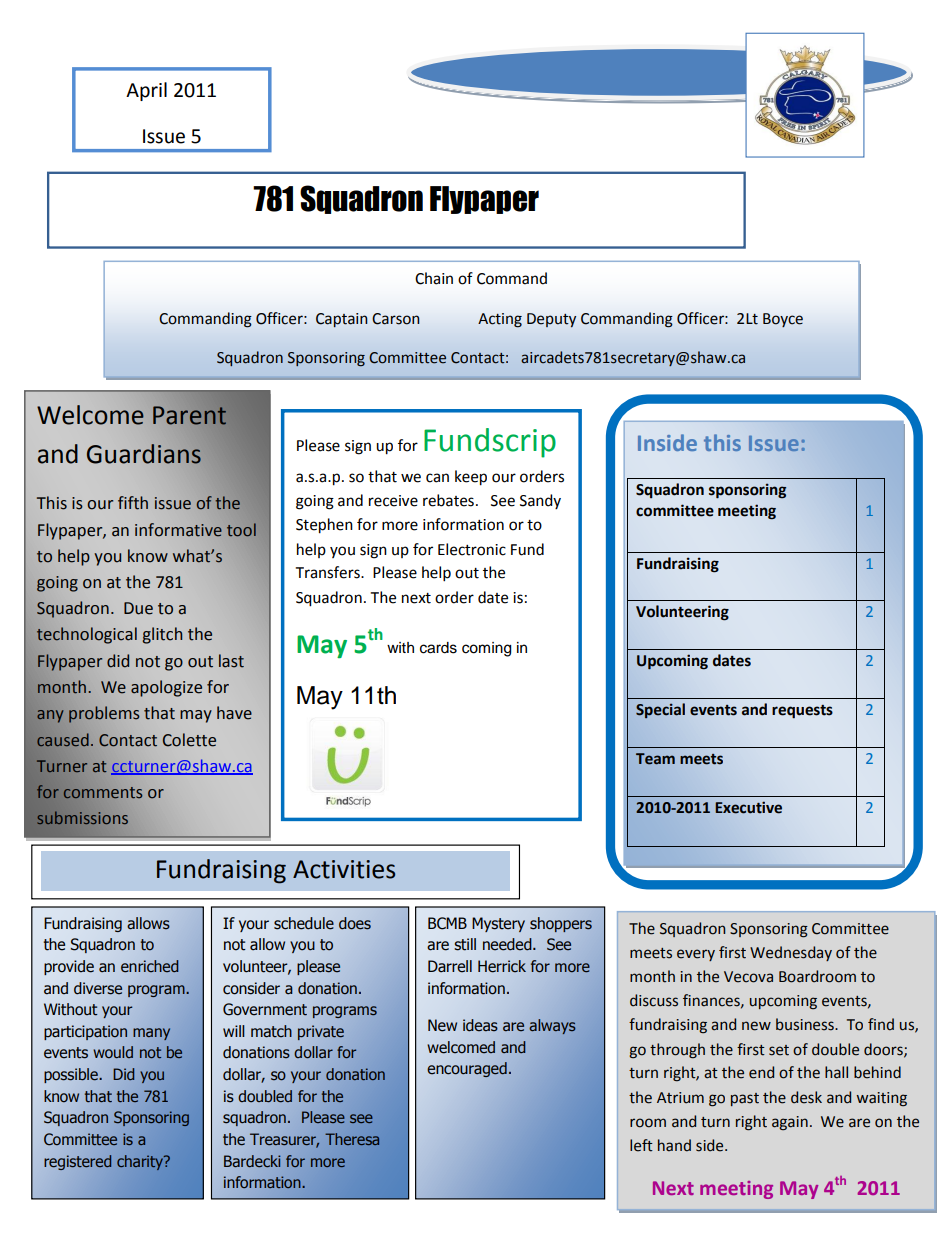 The width and height of the screenshot is (952, 1233). What do you see at coordinates (146, 91) in the screenshot?
I see `April` at bounding box center [146, 91].
